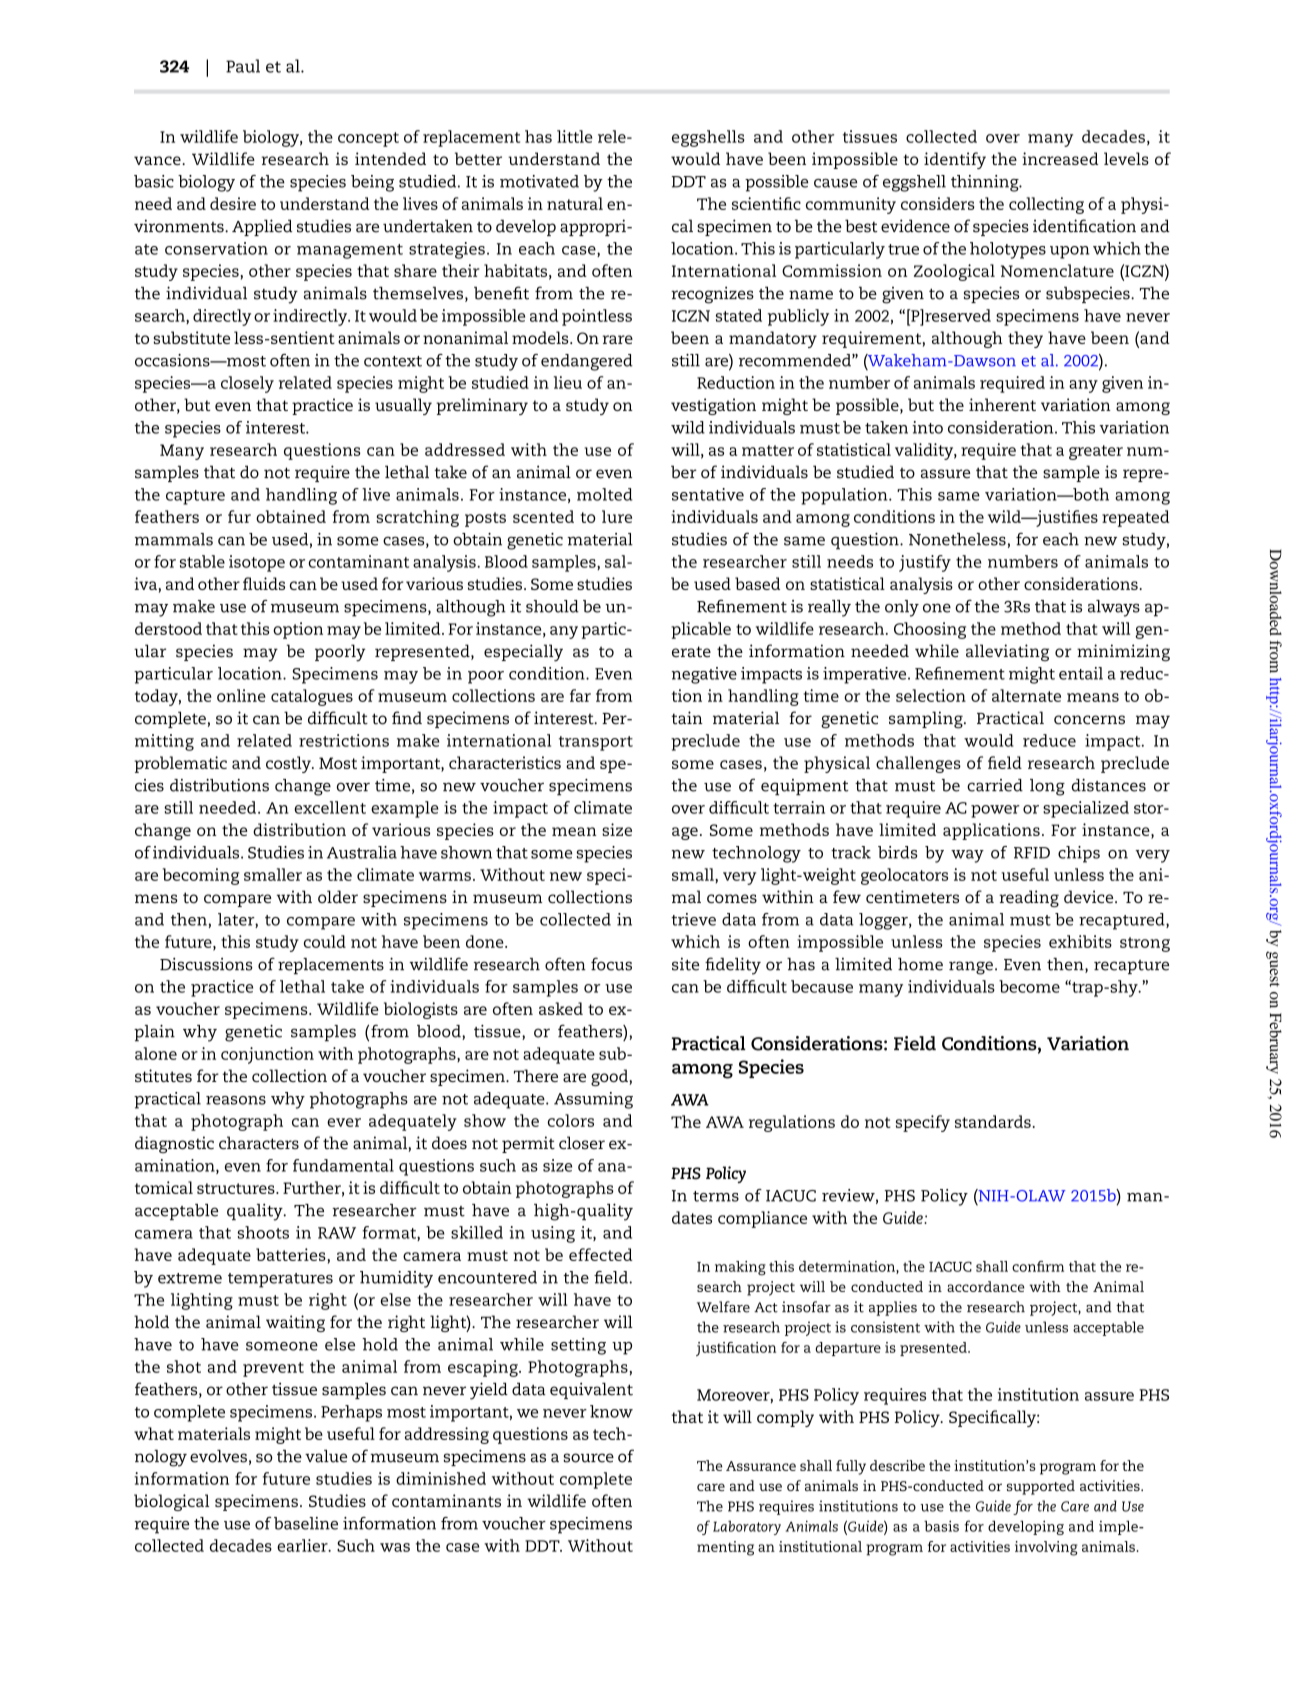 This screenshot has height=1687, width=1304. What do you see at coordinates (1060, 158) in the screenshot?
I see `increased` at bounding box center [1060, 158].
